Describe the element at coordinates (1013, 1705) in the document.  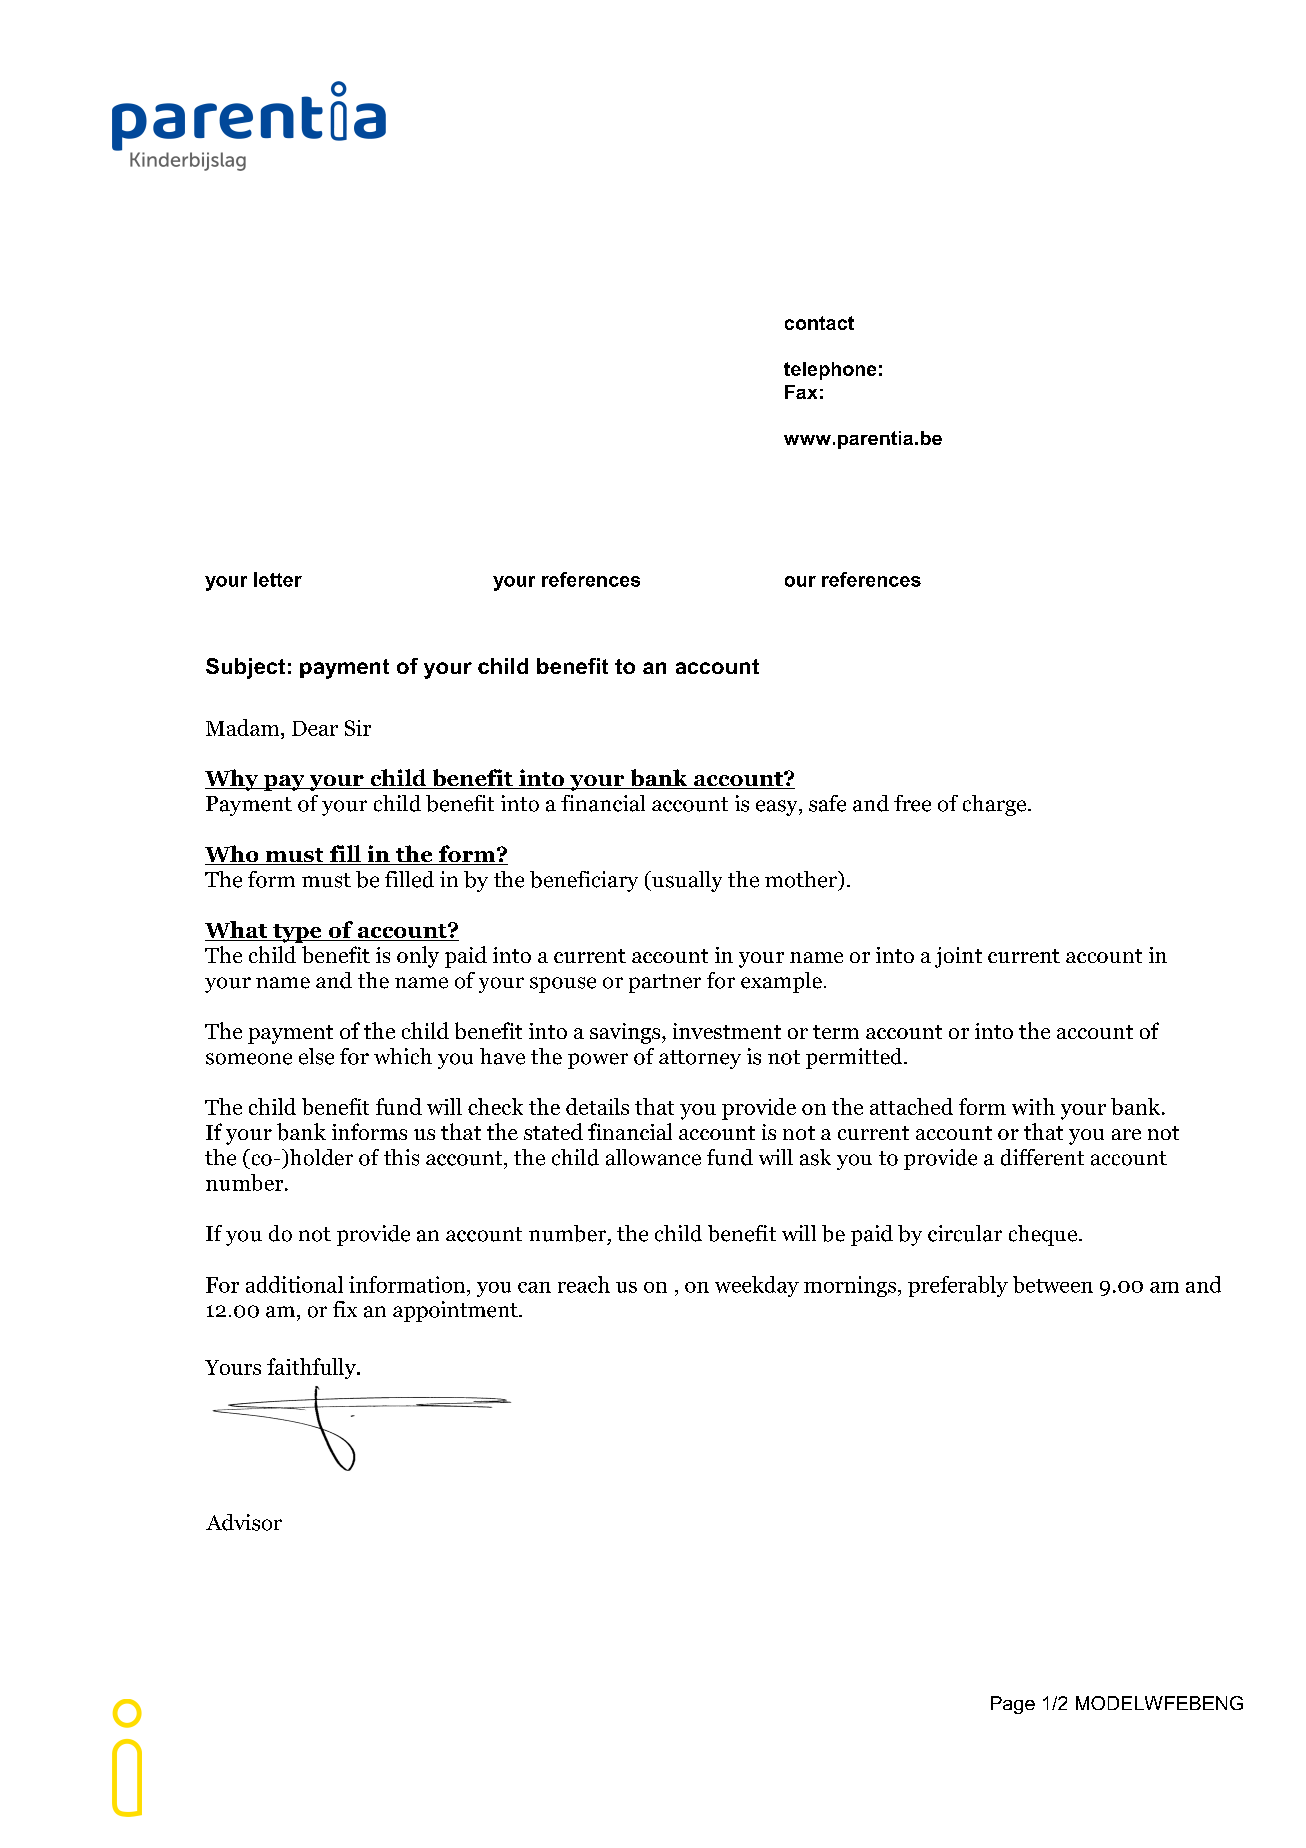
I see `Page` at that location.
